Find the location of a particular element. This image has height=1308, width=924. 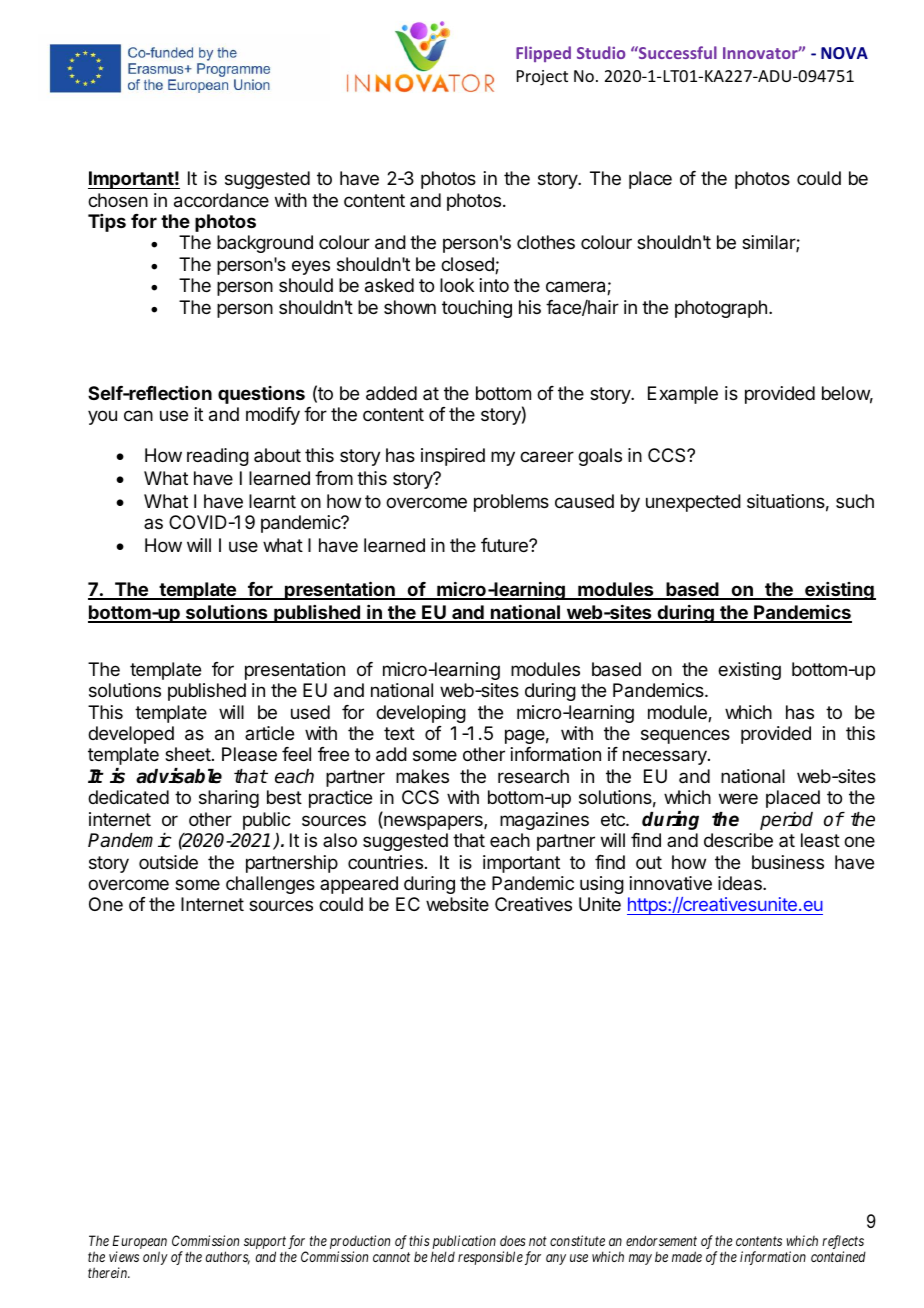

Project is located at coordinates (542, 78).
